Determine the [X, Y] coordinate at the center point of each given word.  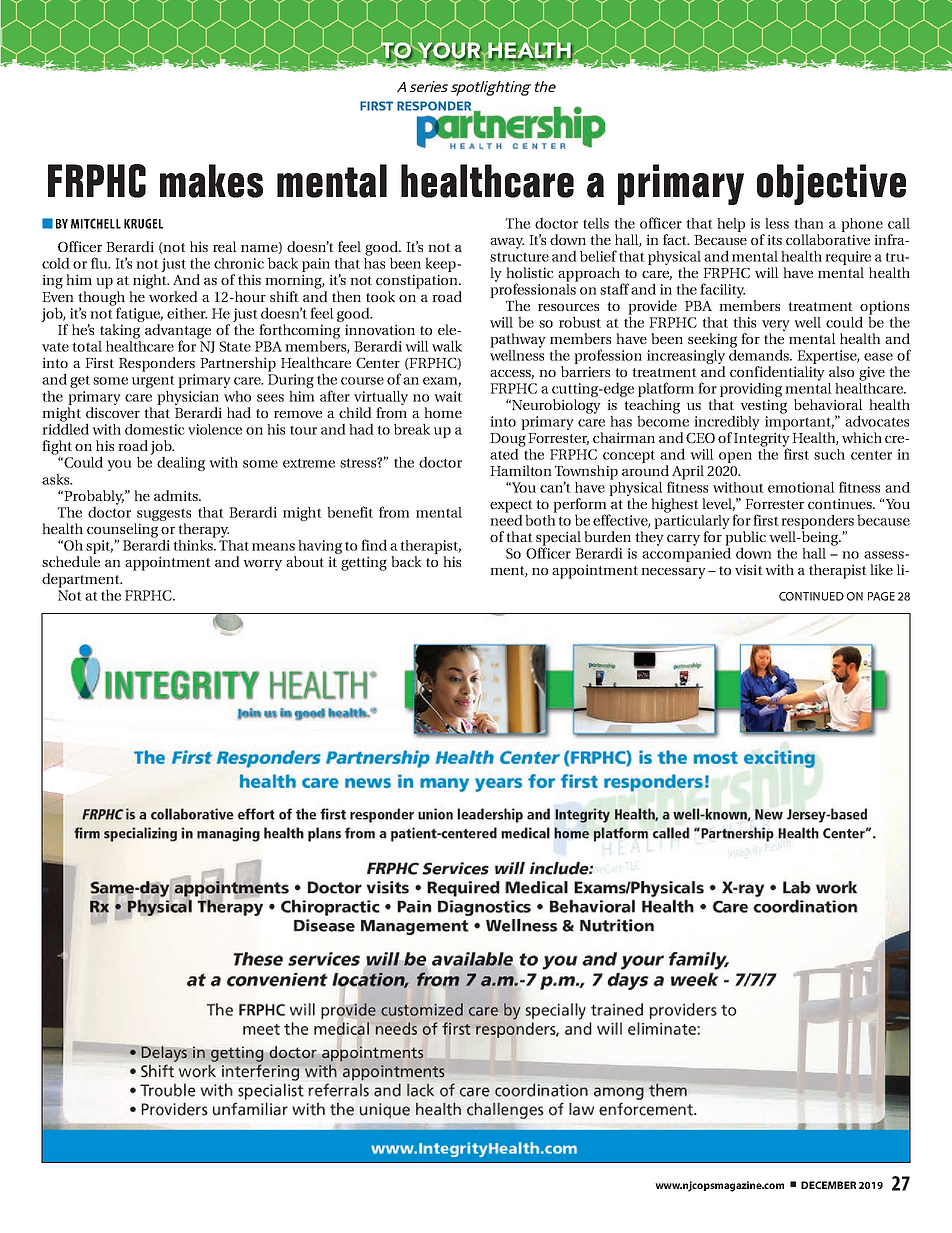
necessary [673, 573]
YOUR [449, 50]
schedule [71, 561]
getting [364, 563]
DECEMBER [828, 1185]
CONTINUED [811, 596]
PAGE [881, 596]
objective [831, 184]
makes [211, 181]
